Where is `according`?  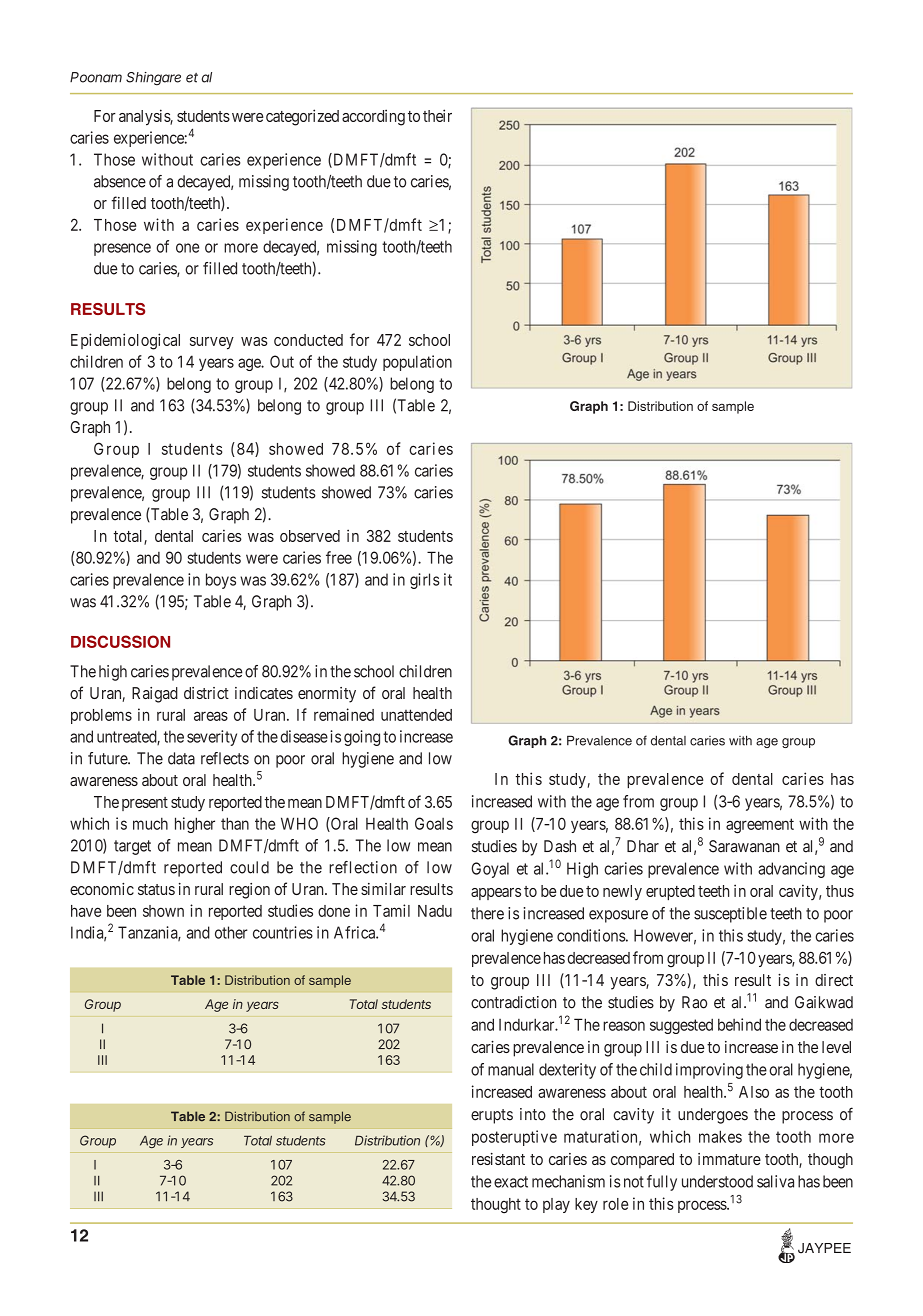 according is located at coordinates (373, 117).
